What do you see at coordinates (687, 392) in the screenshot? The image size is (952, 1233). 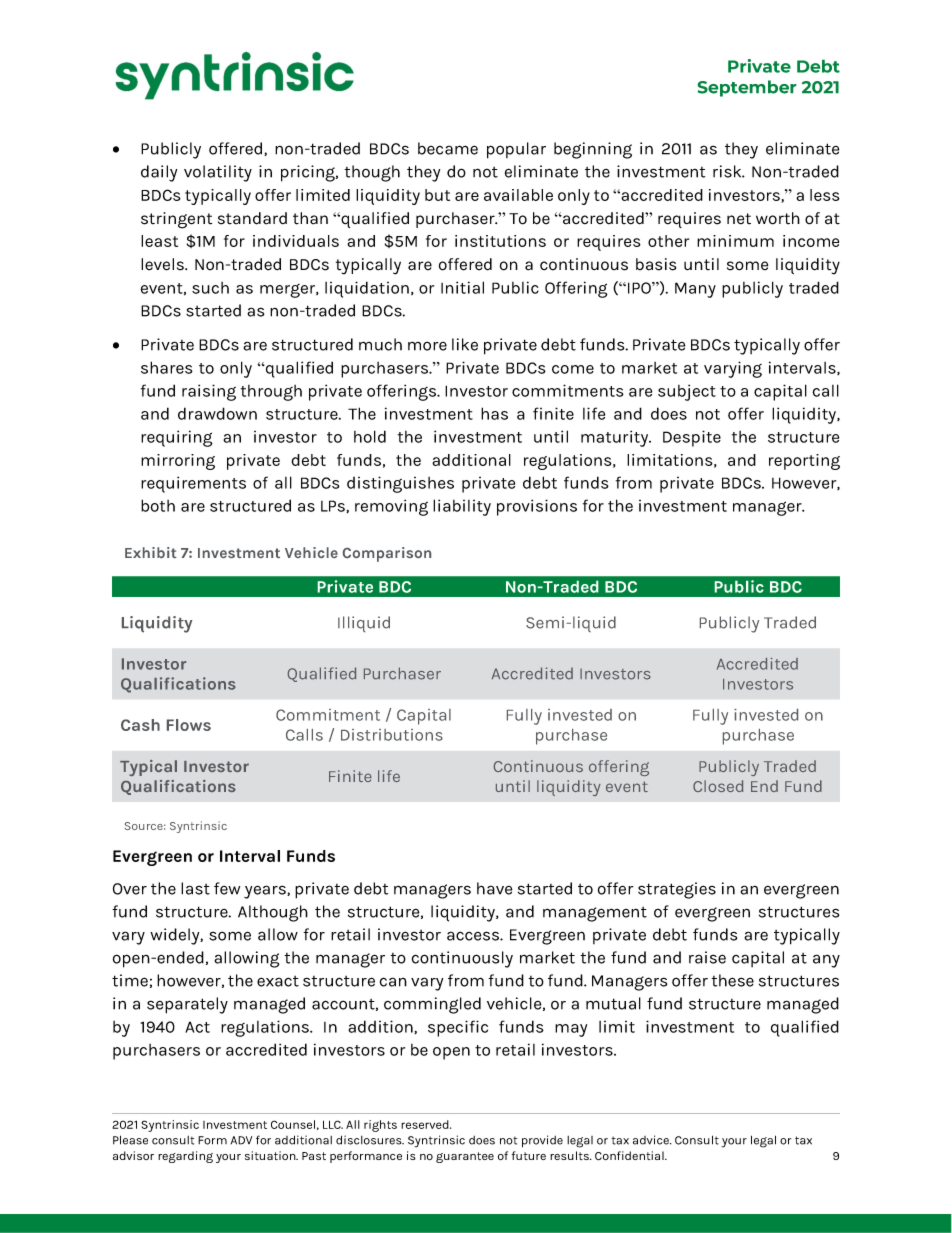 I see `subject` at bounding box center [687, 392].
